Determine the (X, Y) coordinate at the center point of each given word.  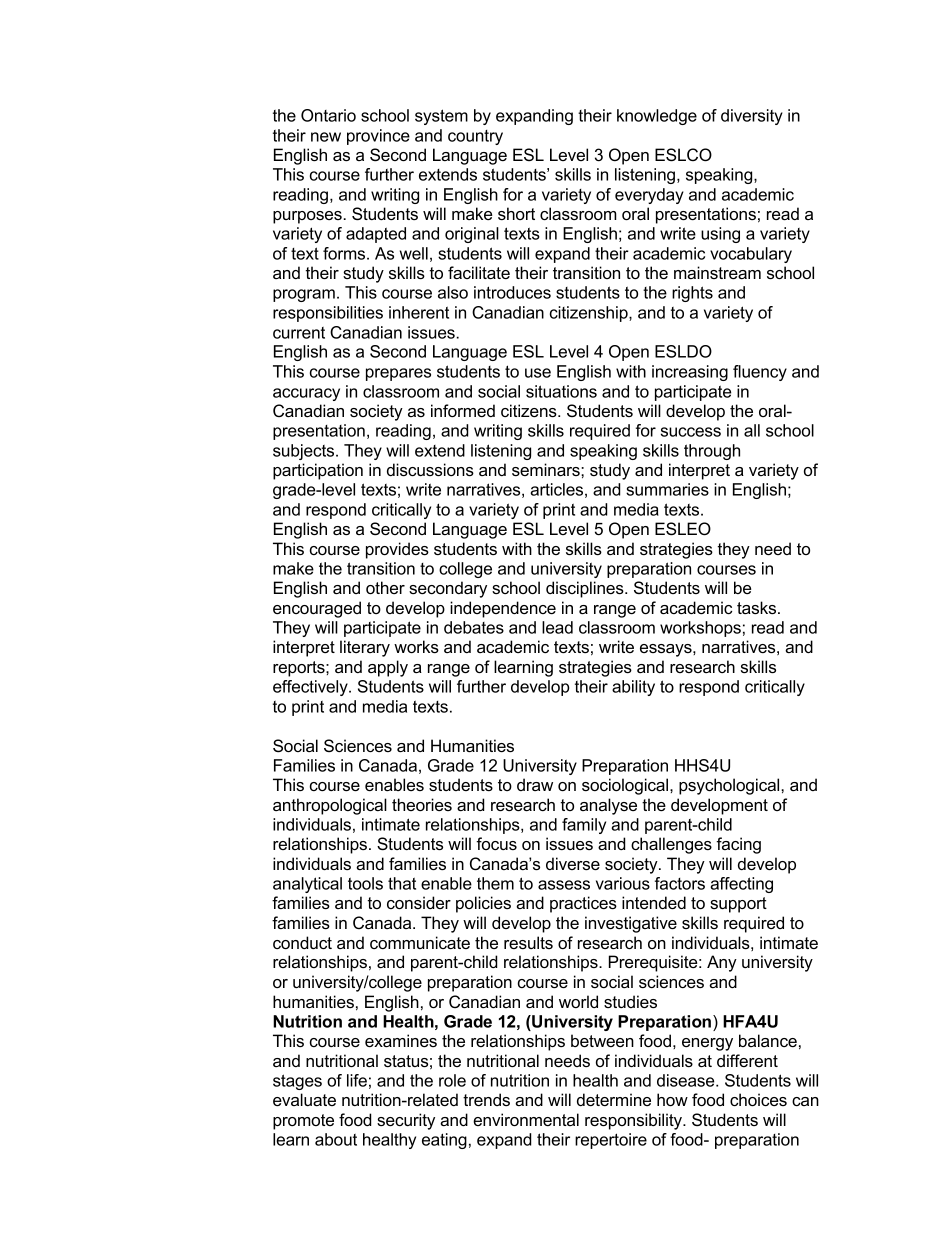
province (378, 137)
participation (318, 471)
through (712, 452)
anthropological (330, 806)
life (357, 1080)
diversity (752, 117)
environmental (526, 1119)
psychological (730, 786)
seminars (547, 469)
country (475, 137)
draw (535, 784)
